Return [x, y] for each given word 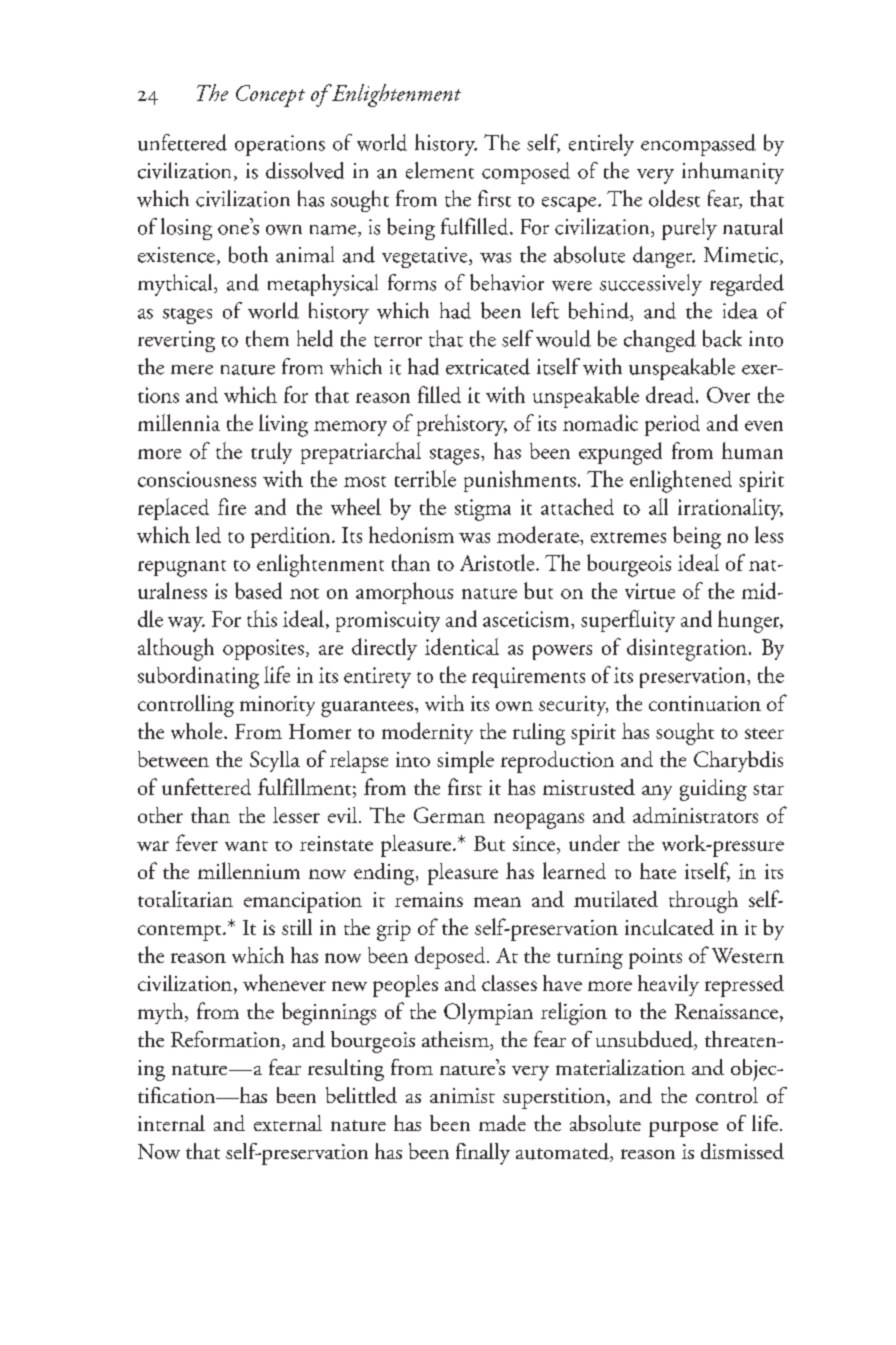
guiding [713, 790]
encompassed [698, 145]
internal [171, 1123]
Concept [270, 96]
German [449, 815]
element [440, 170]
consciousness [197, 479]
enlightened [681, 481]
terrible [425, 478]
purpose [683, 1129]
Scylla [275, 761]
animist [462, 1095]
